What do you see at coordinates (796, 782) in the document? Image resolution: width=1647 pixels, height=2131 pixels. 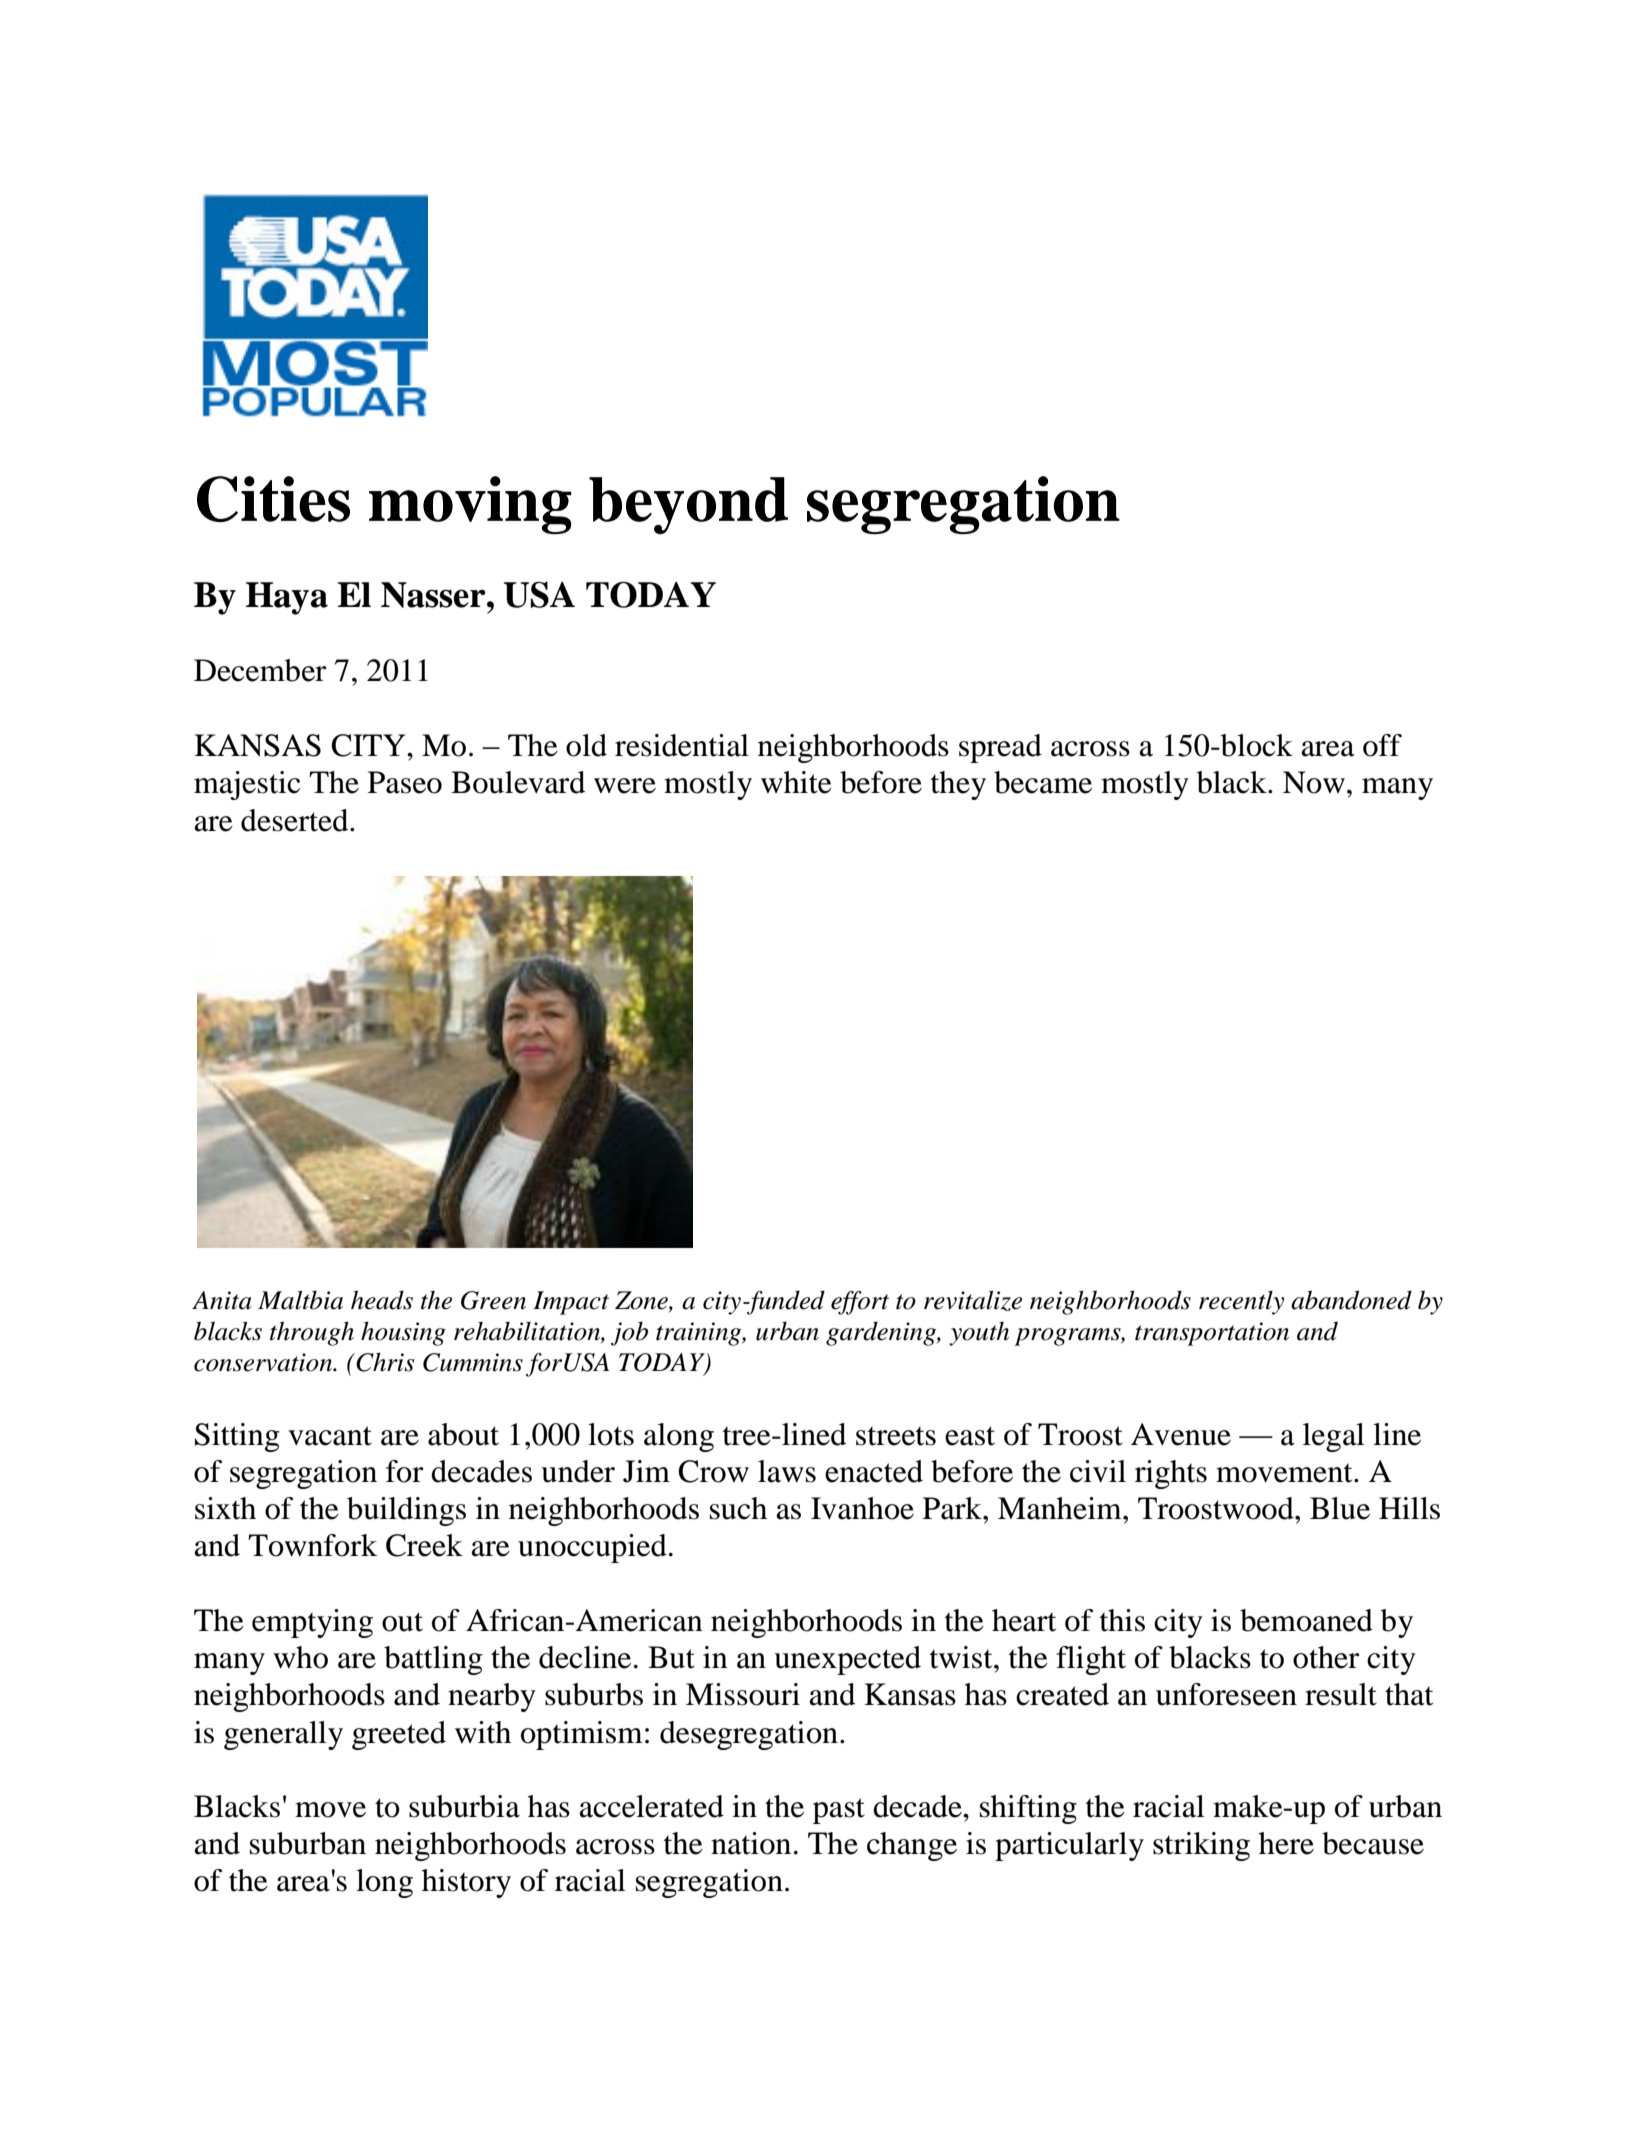 I see `white` at bounding box center [796, 782].
